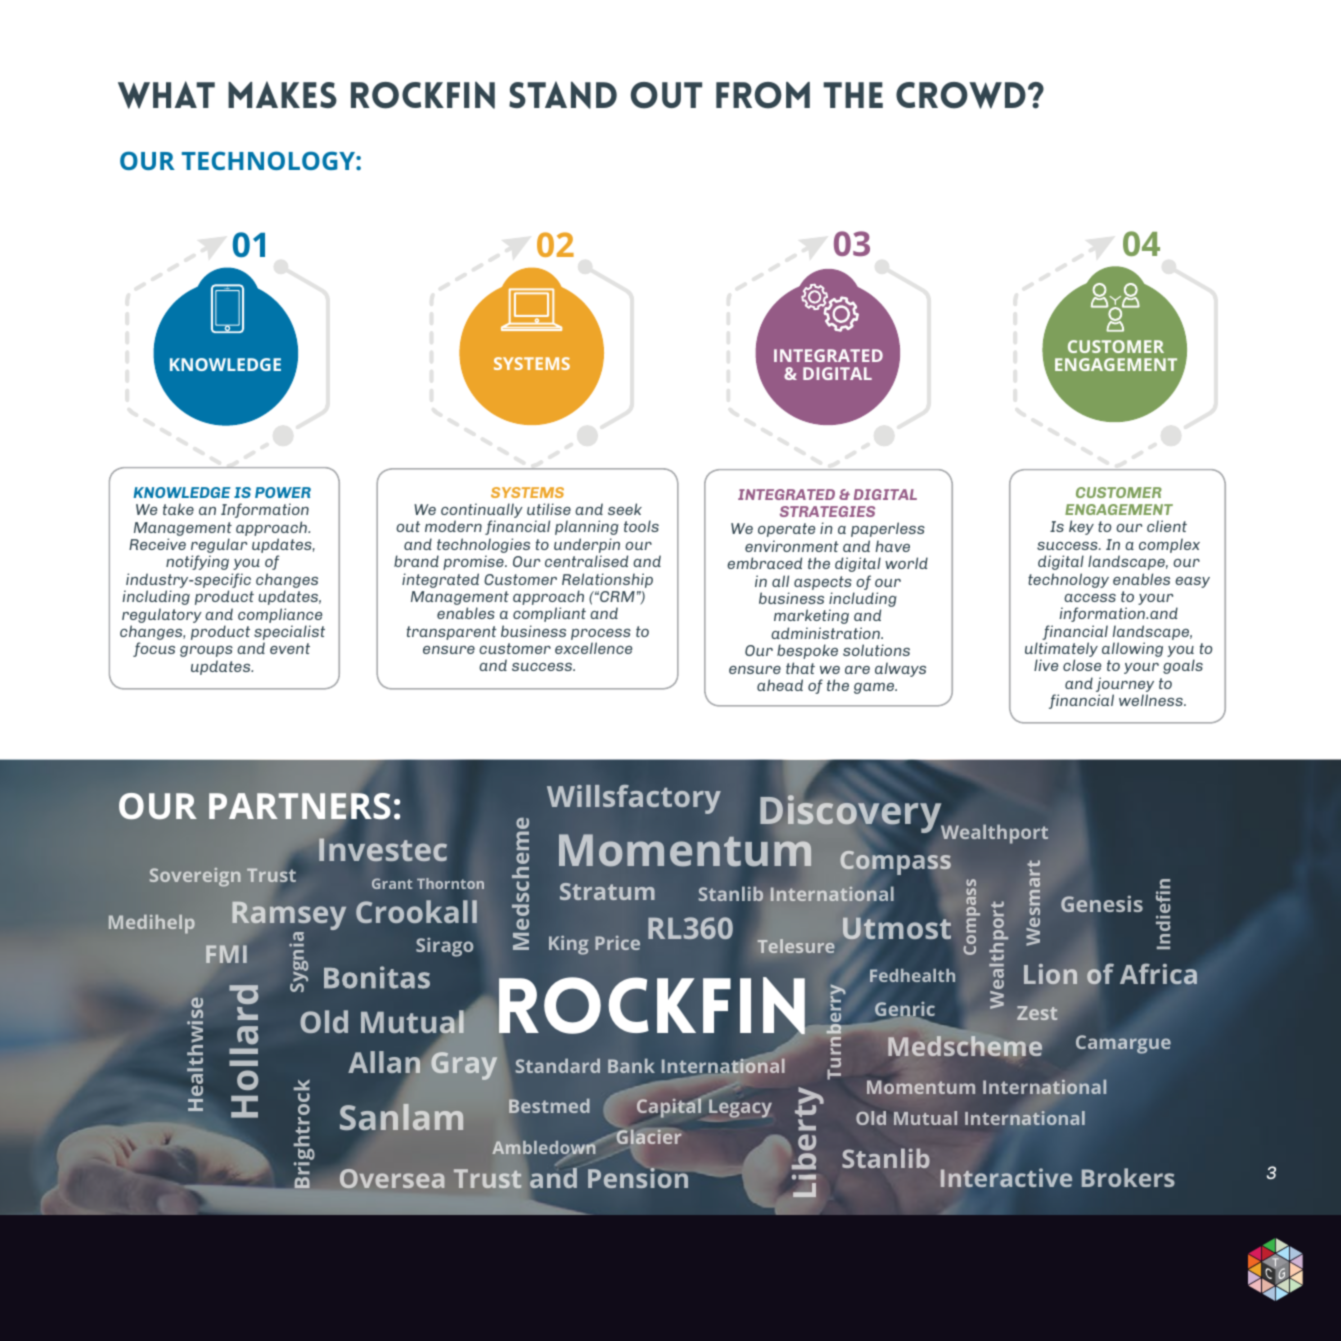 This screenshot has width=1341, height=1341. I want to click on Gray, so click(464, 1066).
